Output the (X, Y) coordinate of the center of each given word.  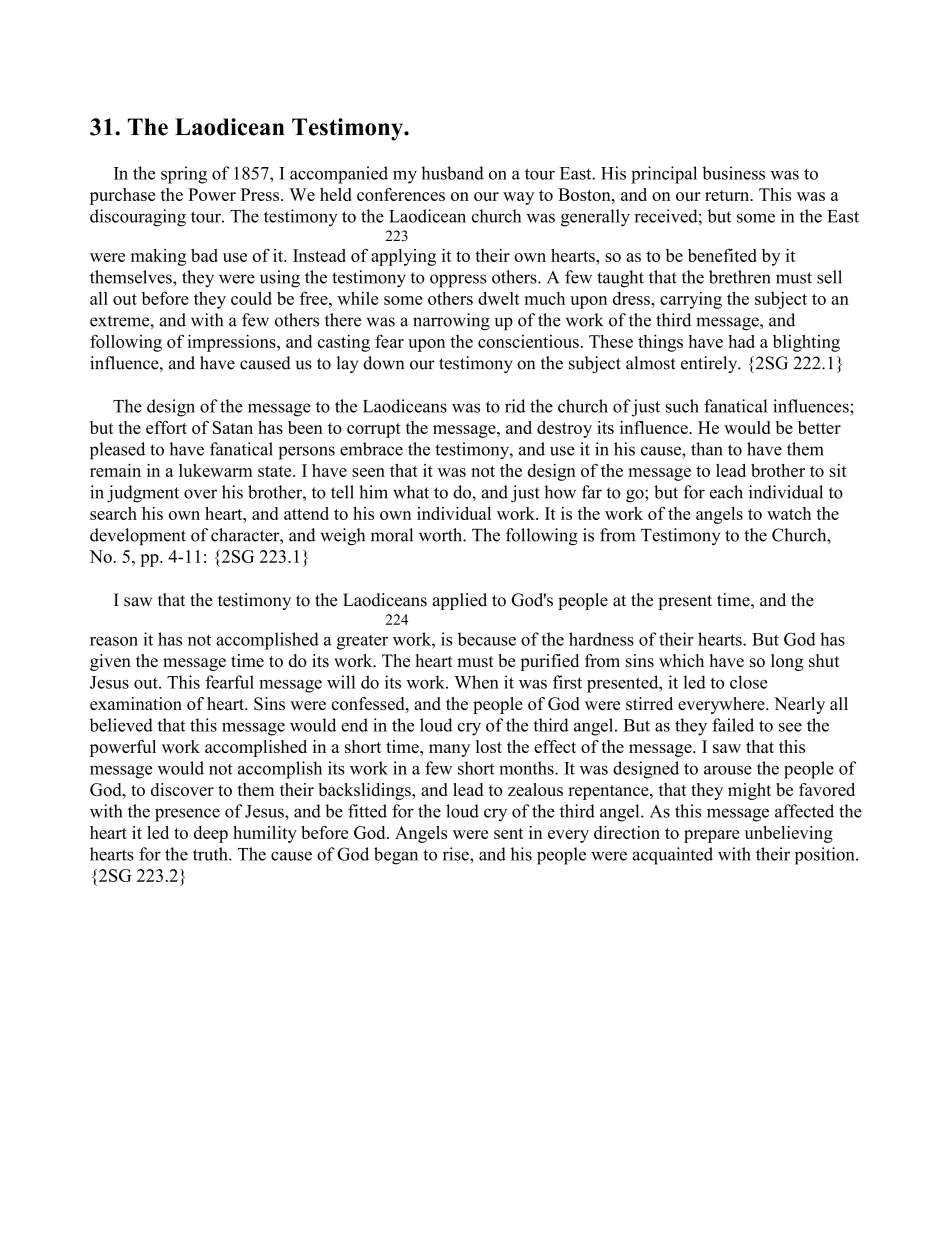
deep (211, 834)
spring (184, 175)
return (728, 195)
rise (457, 854)
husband (452, 173)
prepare (711, 836)
